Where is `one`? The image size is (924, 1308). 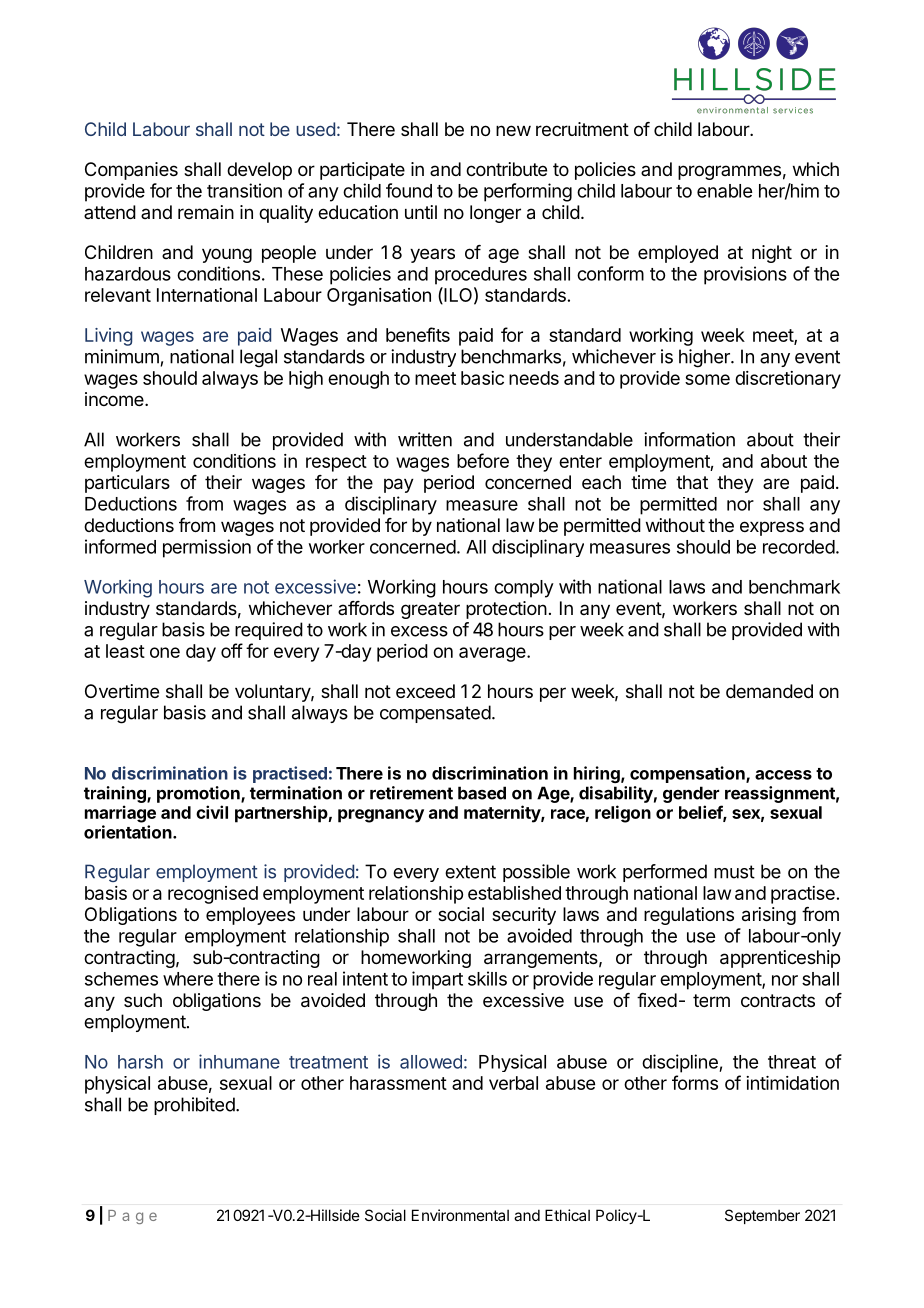
one is located at coordinates (165, 652).
